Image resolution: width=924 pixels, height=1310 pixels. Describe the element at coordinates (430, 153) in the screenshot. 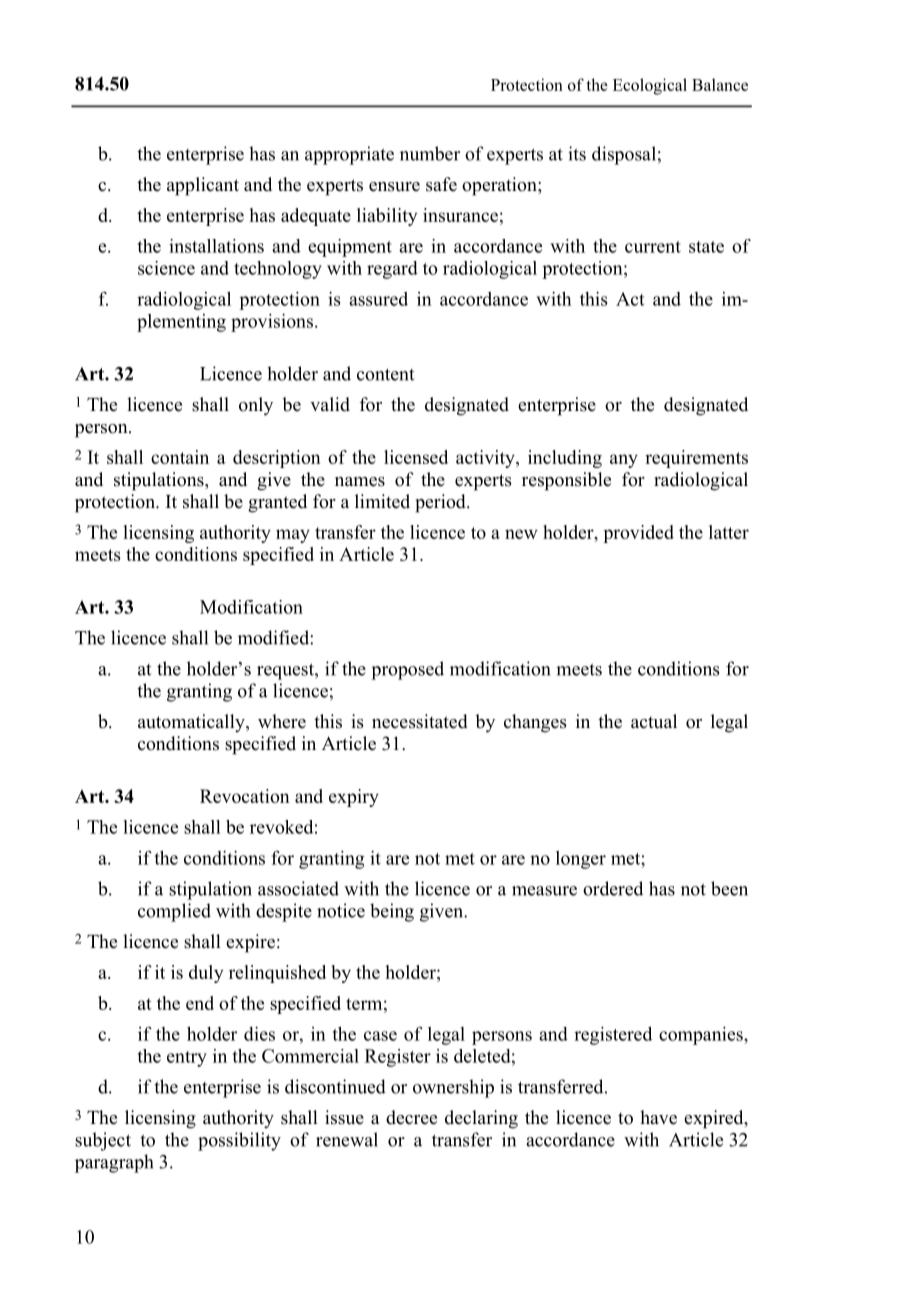

I see `number` at that location.
